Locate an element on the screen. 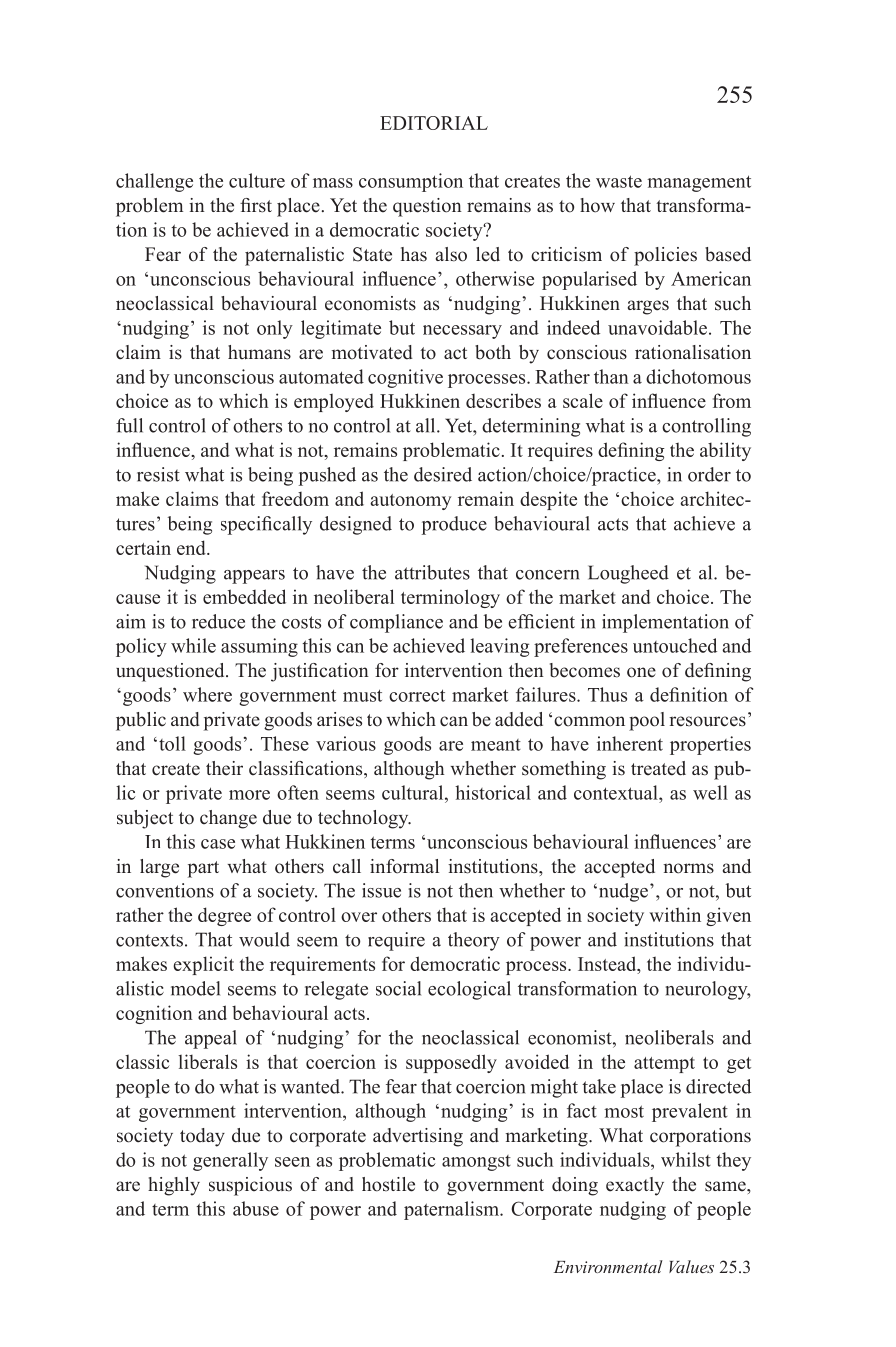 The image size is (896, 1347). explicit is located at coordinates (203, 965).
